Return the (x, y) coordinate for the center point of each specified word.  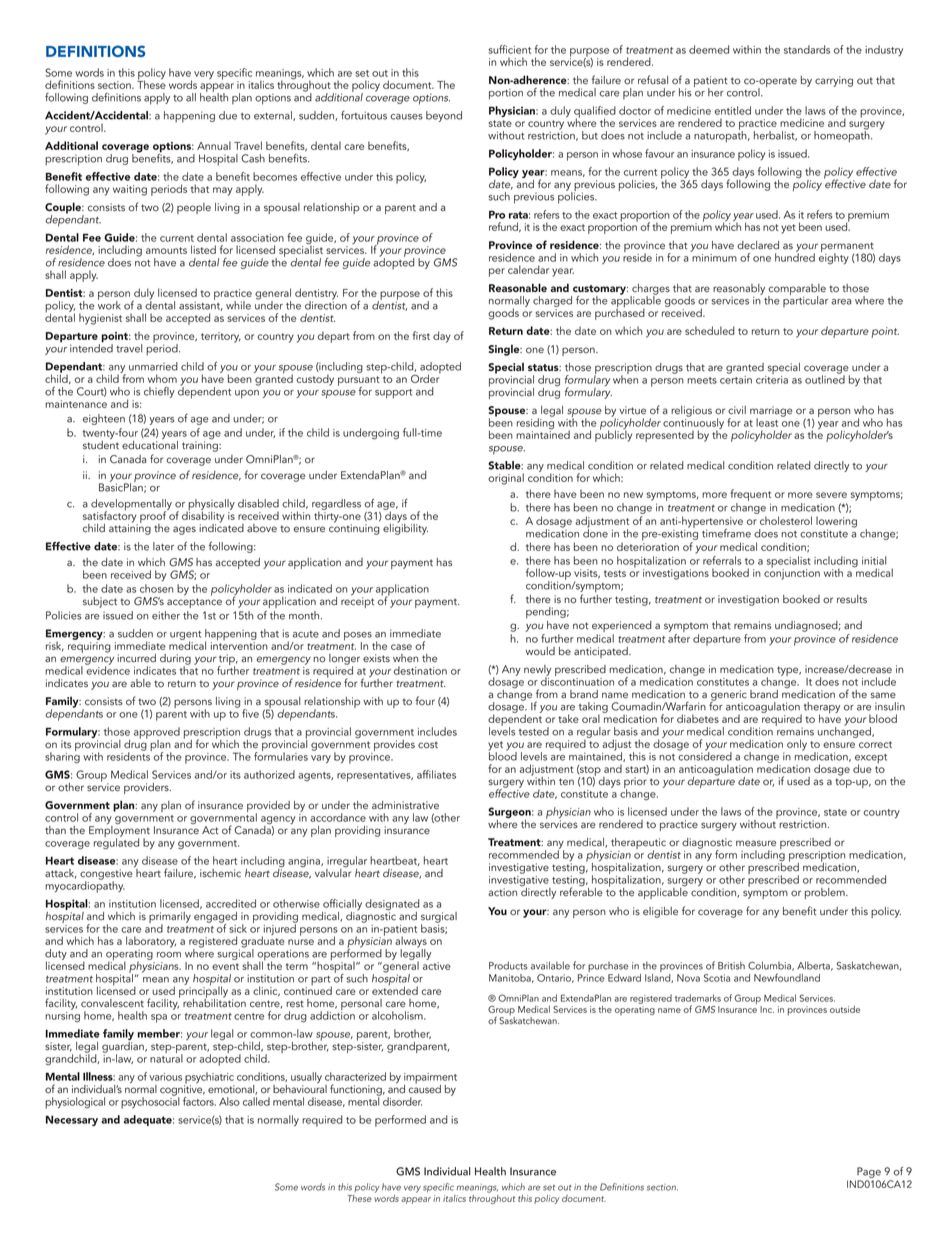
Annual (214, 145)
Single (505, 350)
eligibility (405, 528)
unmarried (153, 366)
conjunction (792, 573)
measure (756, 843)
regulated (116, 843)
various (165, 1077)
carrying (834, 81)
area (841, 302)
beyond (444, 116)
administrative (405, 805)
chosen (156, 588)
